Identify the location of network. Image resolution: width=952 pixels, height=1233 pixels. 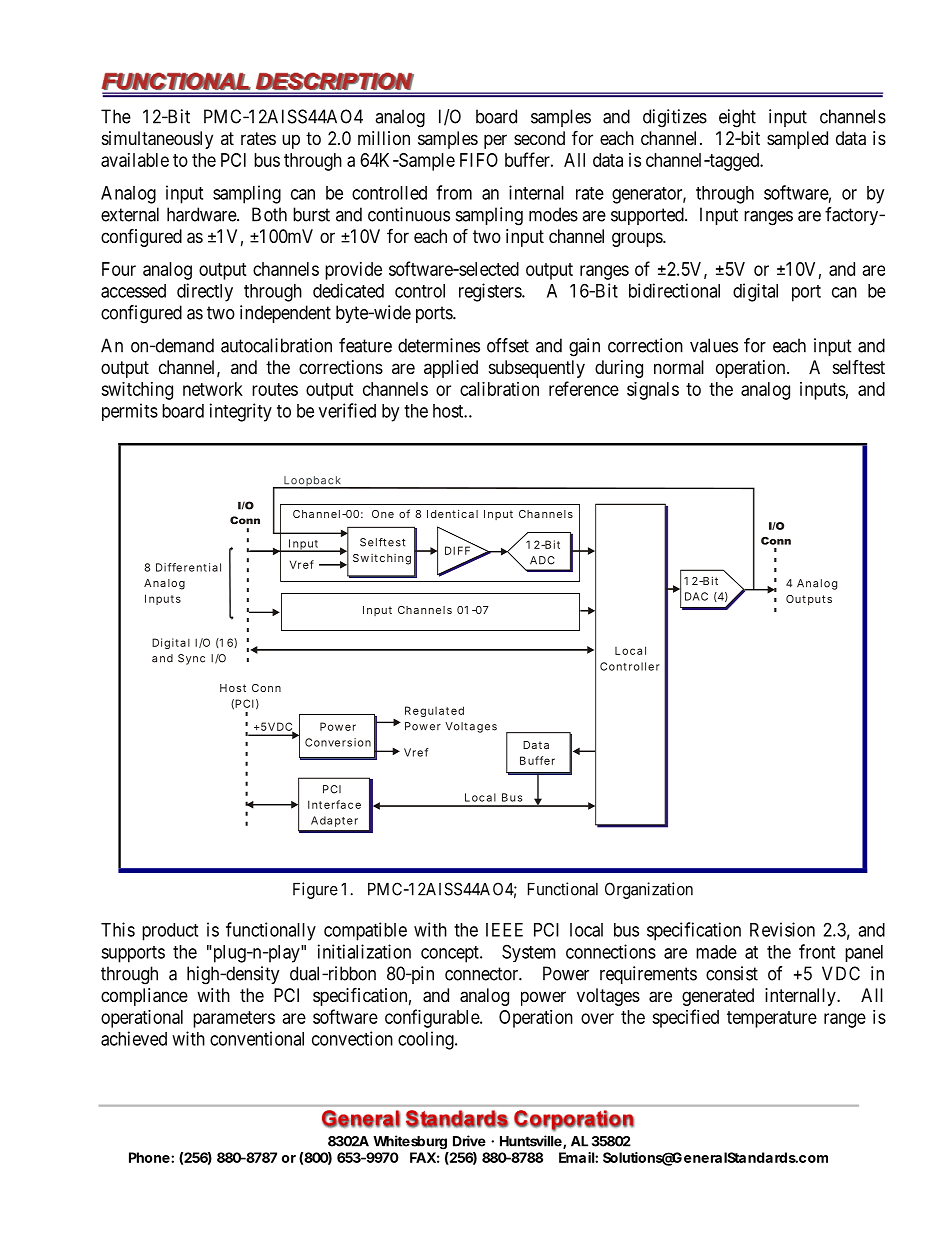
(213, 389).
